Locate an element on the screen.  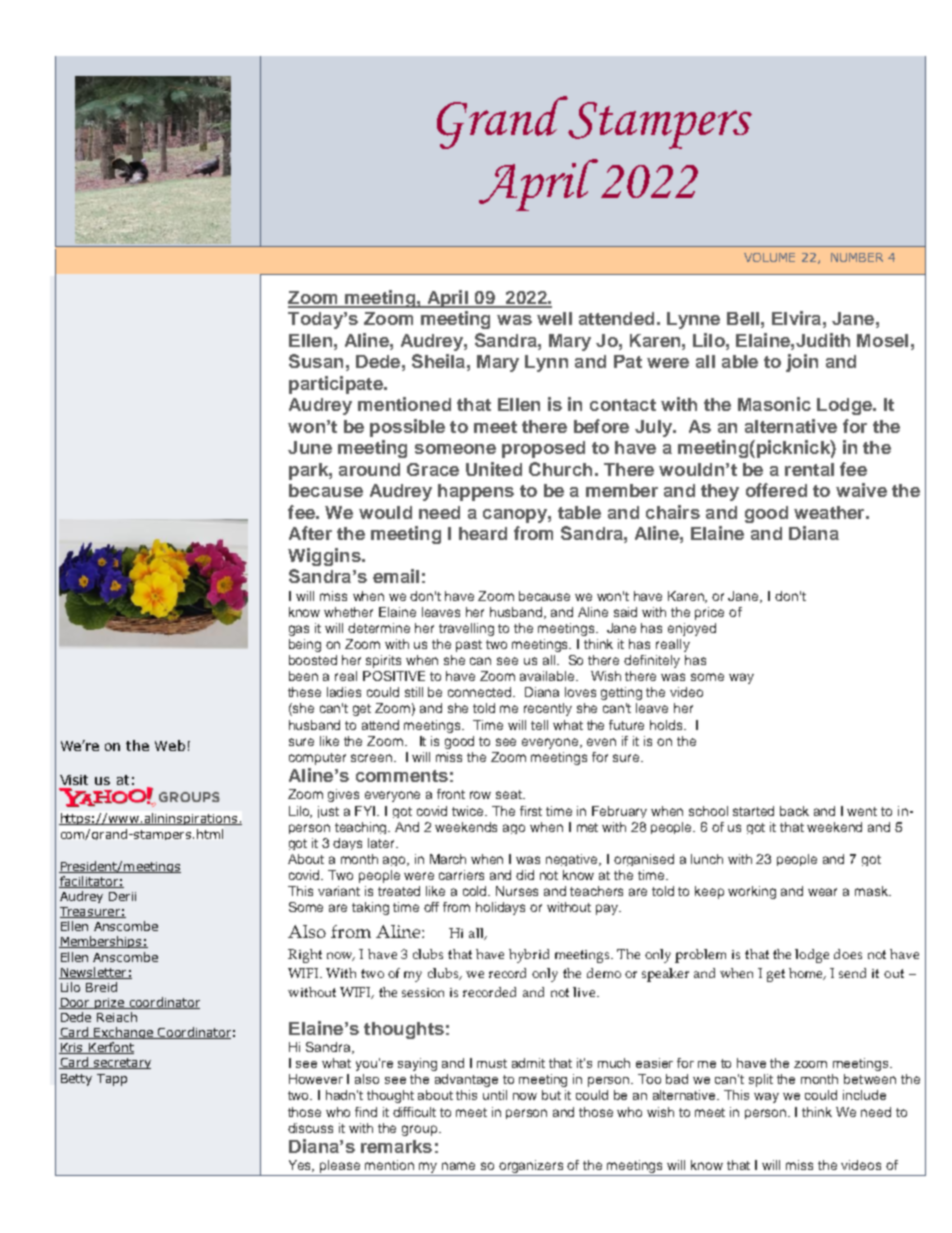
name is located at coordinates (458, 1166).
